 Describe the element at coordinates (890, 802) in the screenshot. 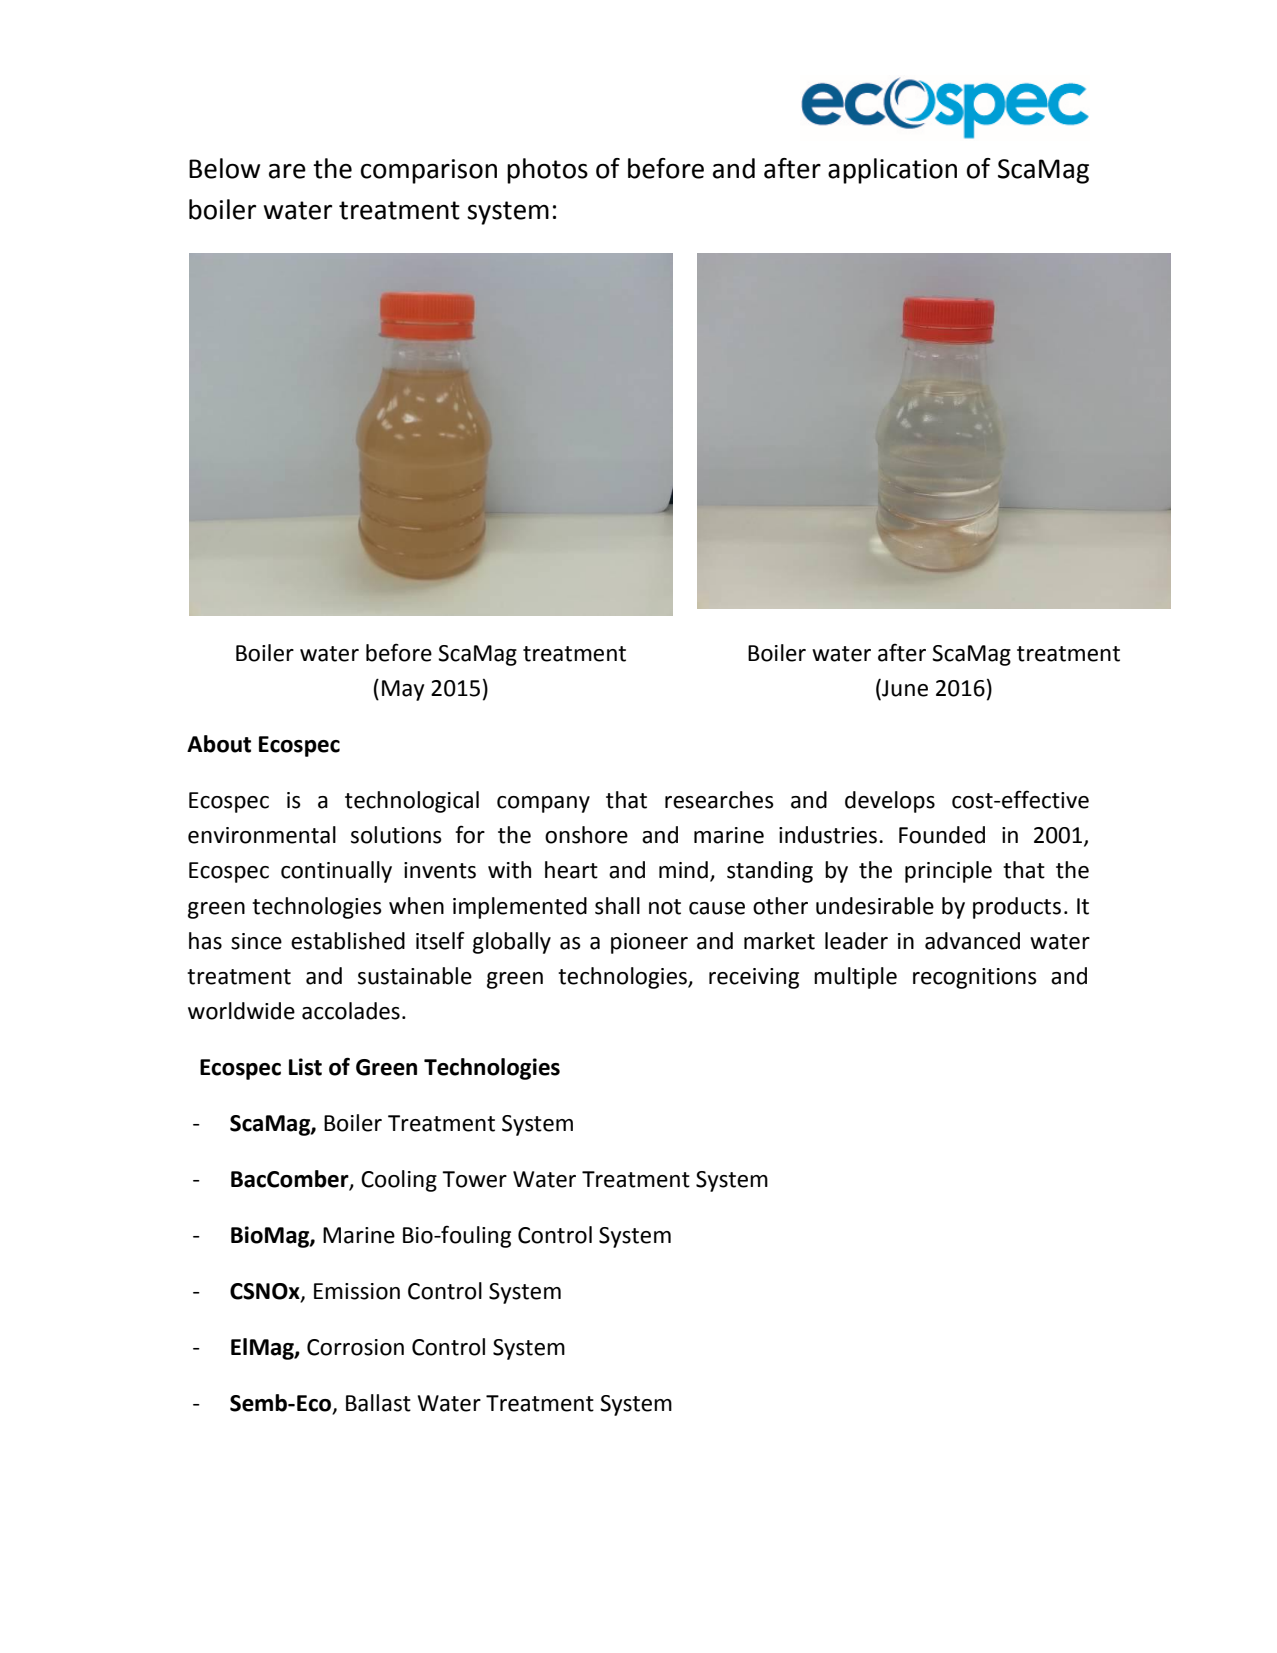

I see `develops` at that location.
